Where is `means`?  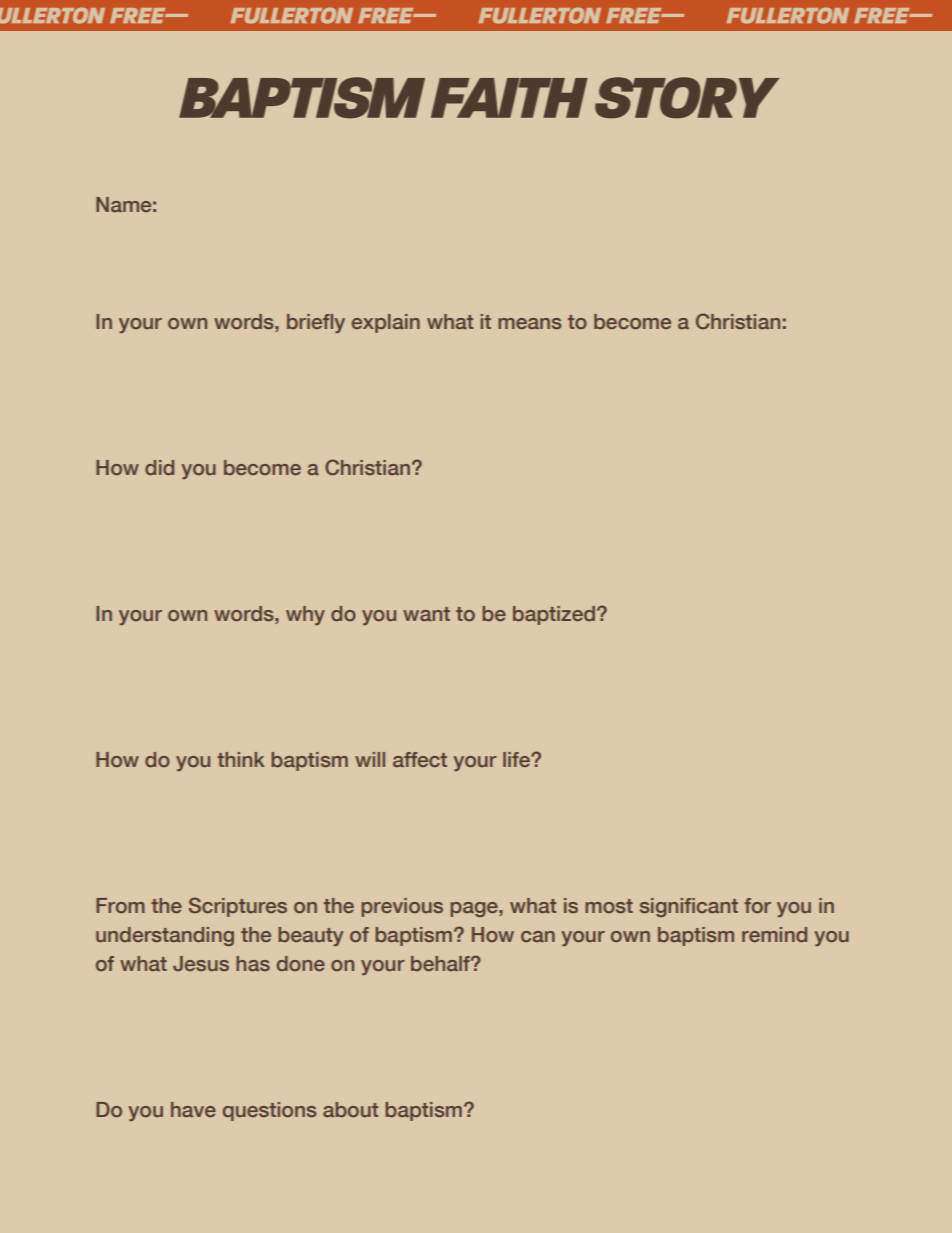
means is located at coordinates (530, 323).
